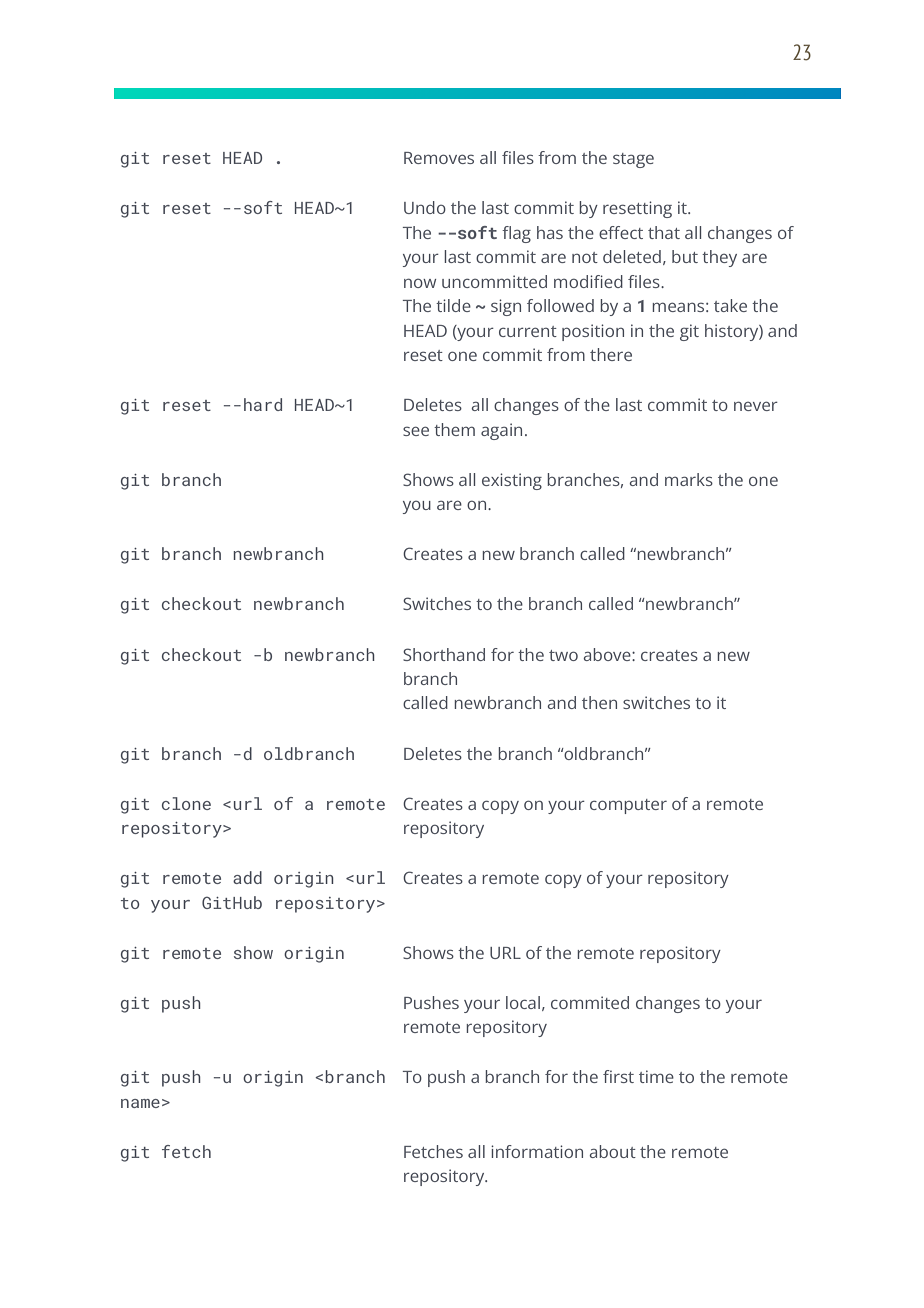  Describe the element at coordinates (599, 702) in the screenshot. I see `then` at that location.
